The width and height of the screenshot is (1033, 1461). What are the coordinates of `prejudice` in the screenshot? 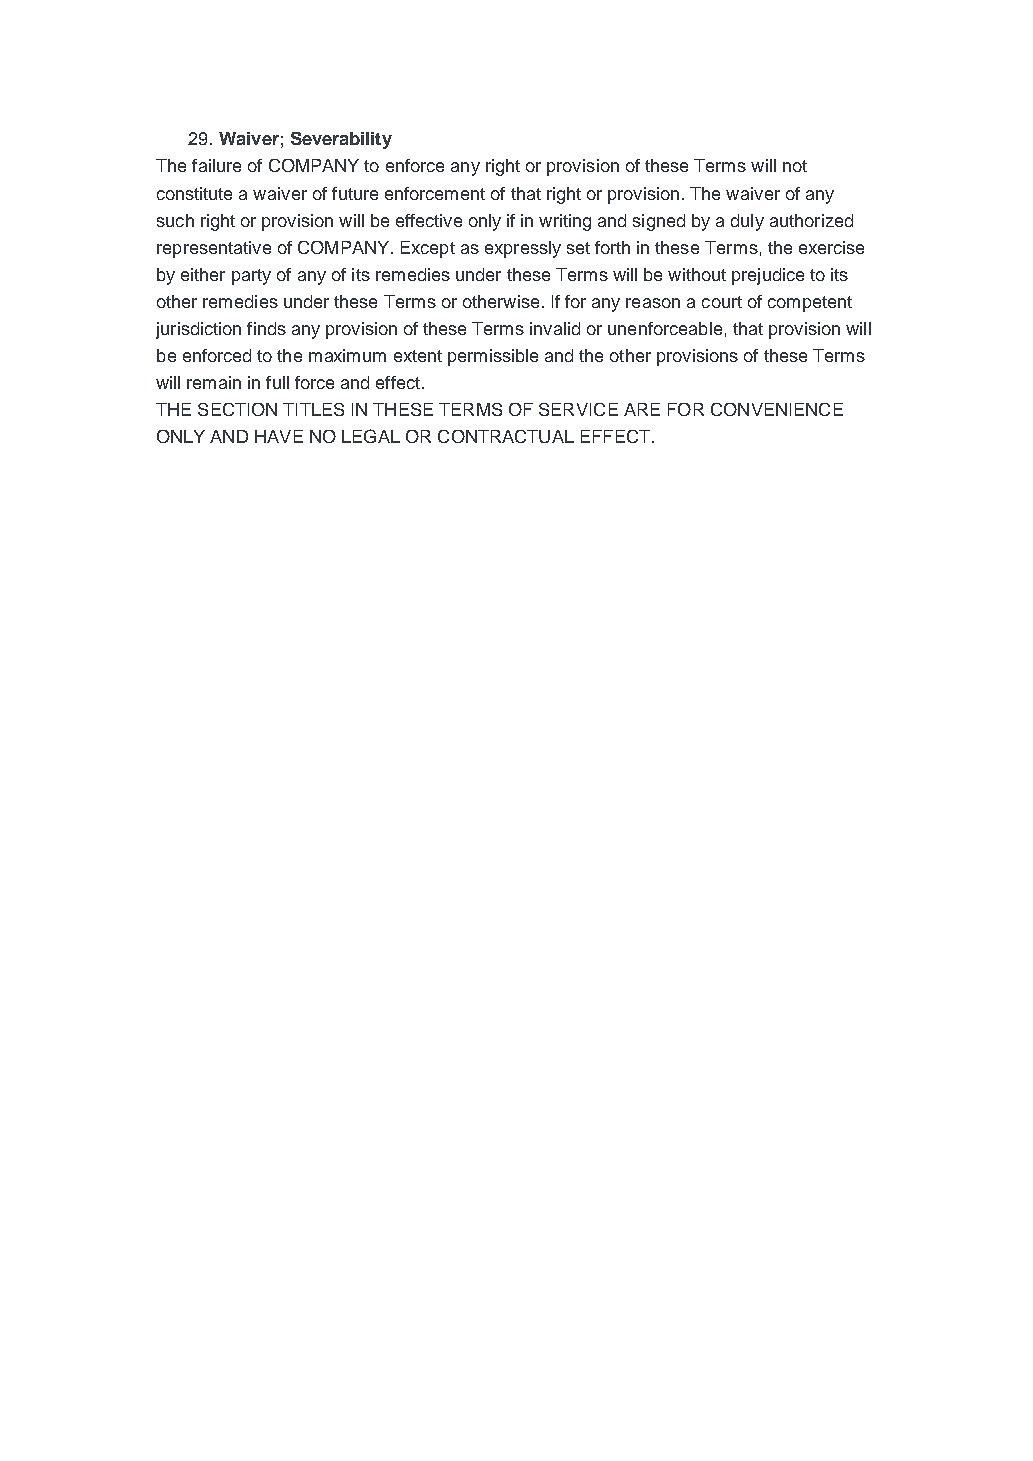 It's located at (768, 276).
